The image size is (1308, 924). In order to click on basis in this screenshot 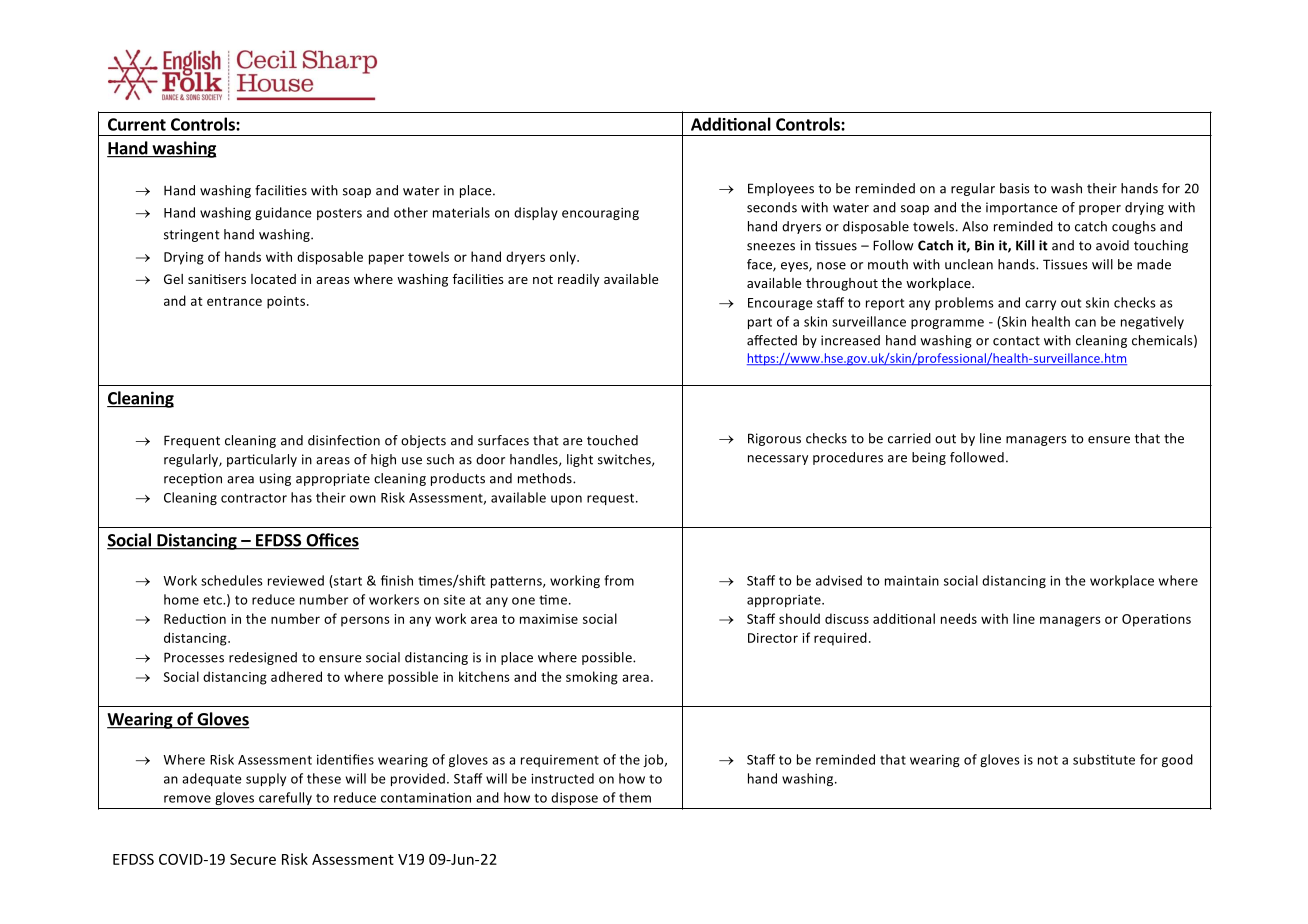, I will do `click(1015, 188)`.
